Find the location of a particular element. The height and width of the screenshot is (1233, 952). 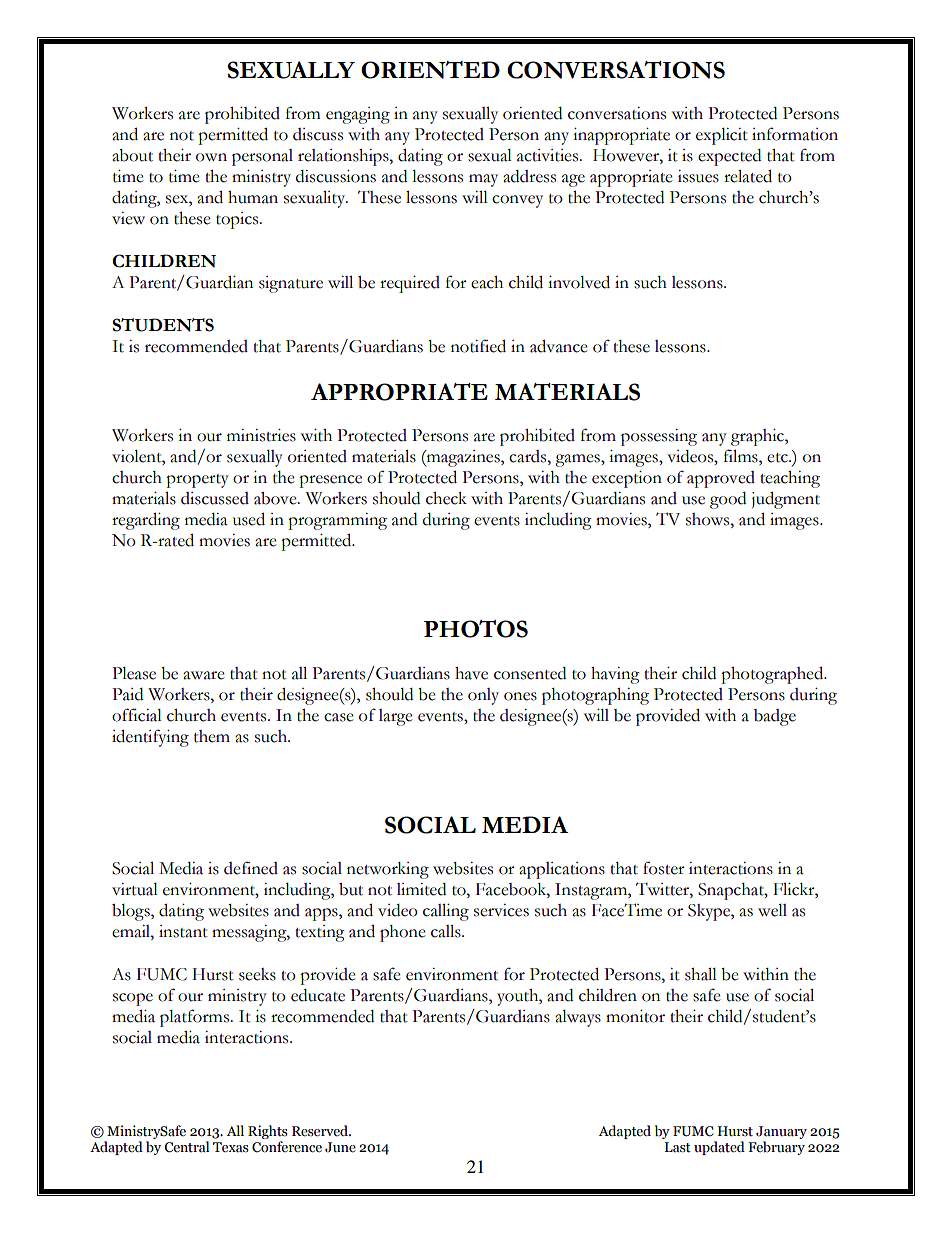

foster is located at coordinates (664, 868).
